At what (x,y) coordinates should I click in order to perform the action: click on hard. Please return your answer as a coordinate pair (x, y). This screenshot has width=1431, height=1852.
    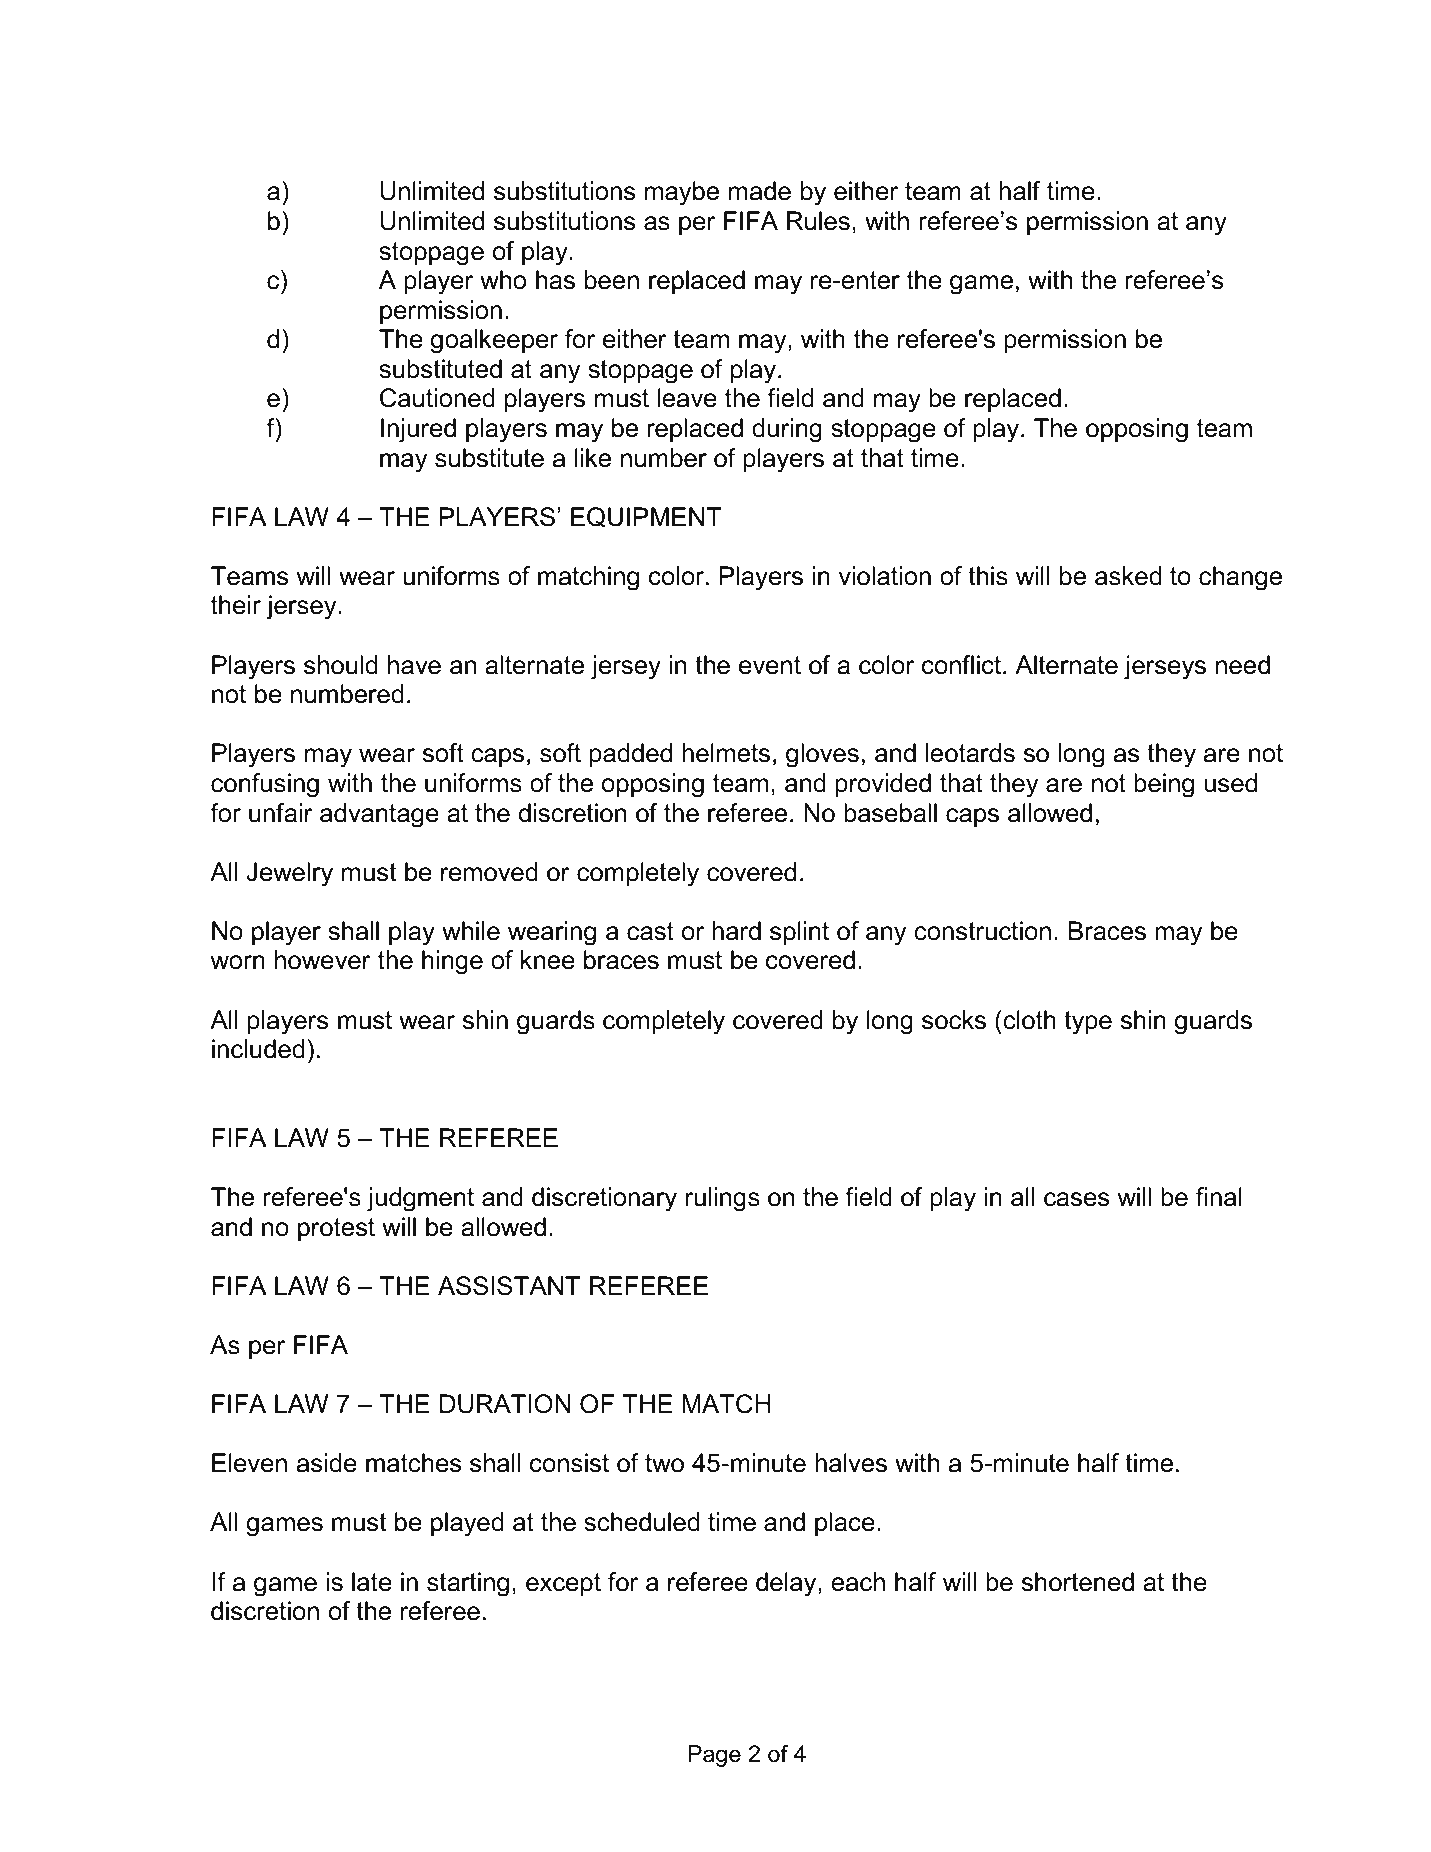
    Looking at the image, I should click on (736, 931).
